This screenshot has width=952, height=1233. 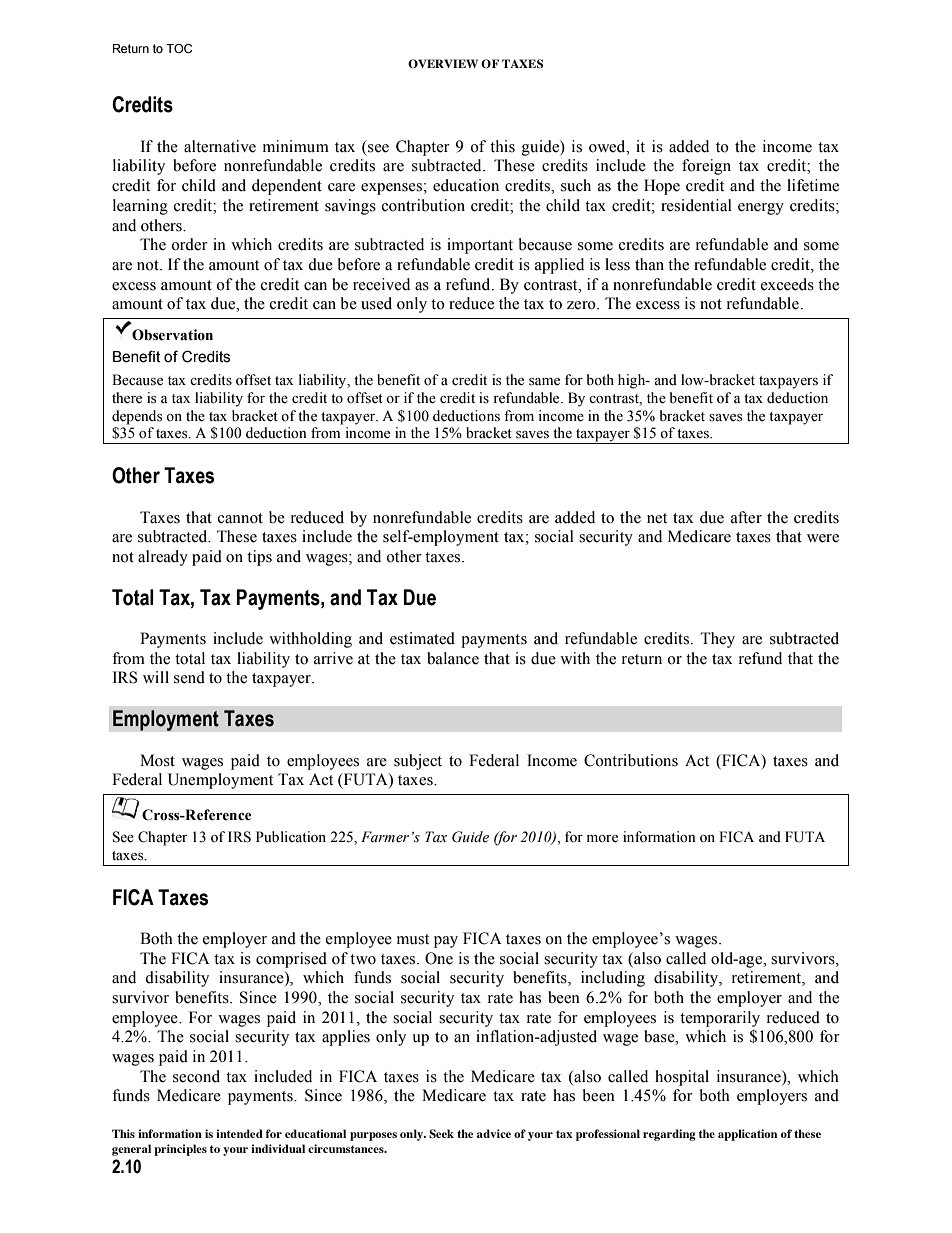 I want to click on foreign, so click(x=706, y=167).
